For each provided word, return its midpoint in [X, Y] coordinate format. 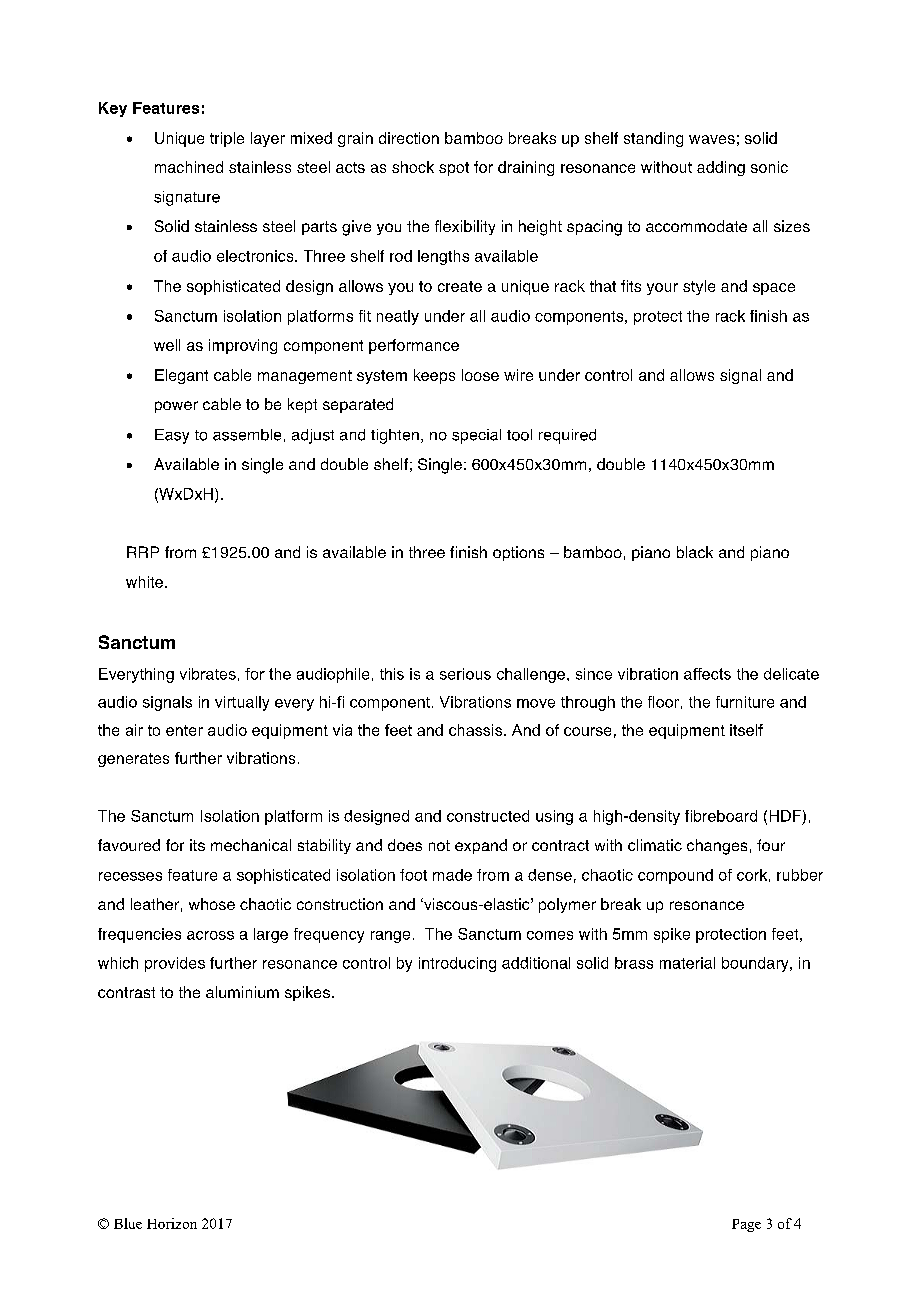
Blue [128, 1223]
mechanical [251, 845]
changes [717, 847]
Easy [172, 436]
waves [712, 139]
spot [454, 169]
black [695, 552]
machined [189, 167]
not [439, 845]
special [476, 436]
